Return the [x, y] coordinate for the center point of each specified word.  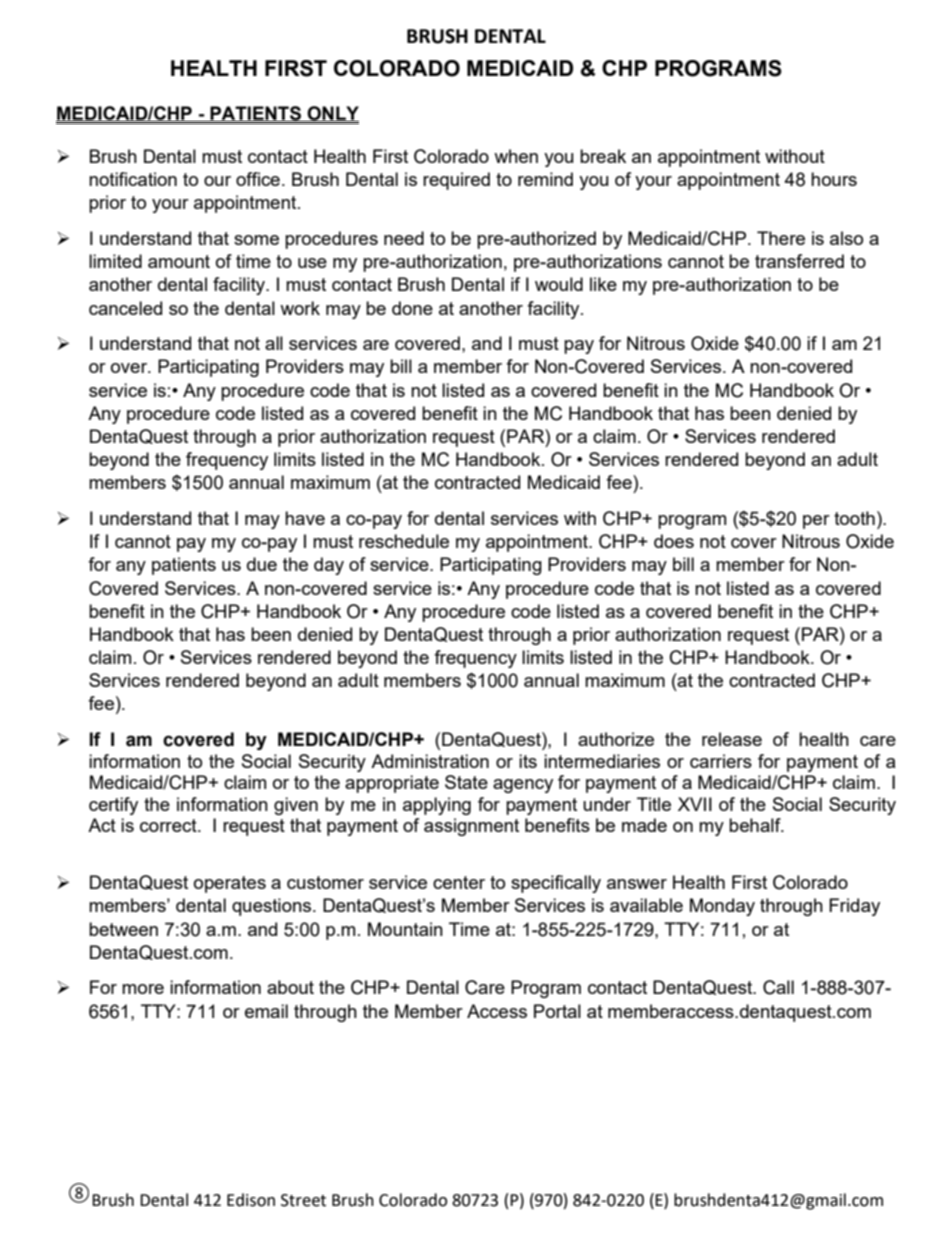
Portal [557, 1011]
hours [834, 179]
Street [303, 1200]
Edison [251, 1200]
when [516, 156]
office [258, 179]
